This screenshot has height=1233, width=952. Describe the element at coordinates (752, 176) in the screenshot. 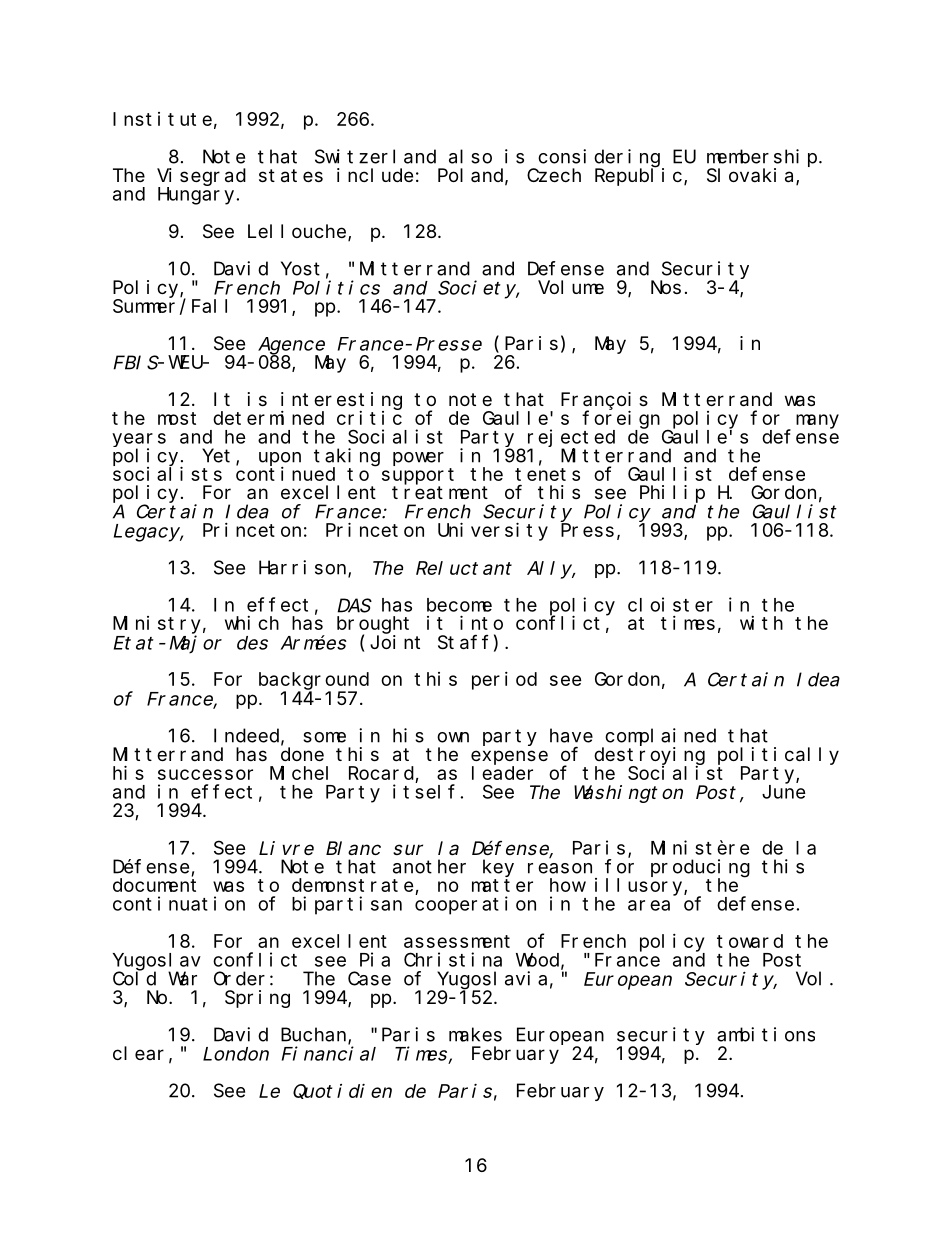

I see `Slovakia` at that location.
